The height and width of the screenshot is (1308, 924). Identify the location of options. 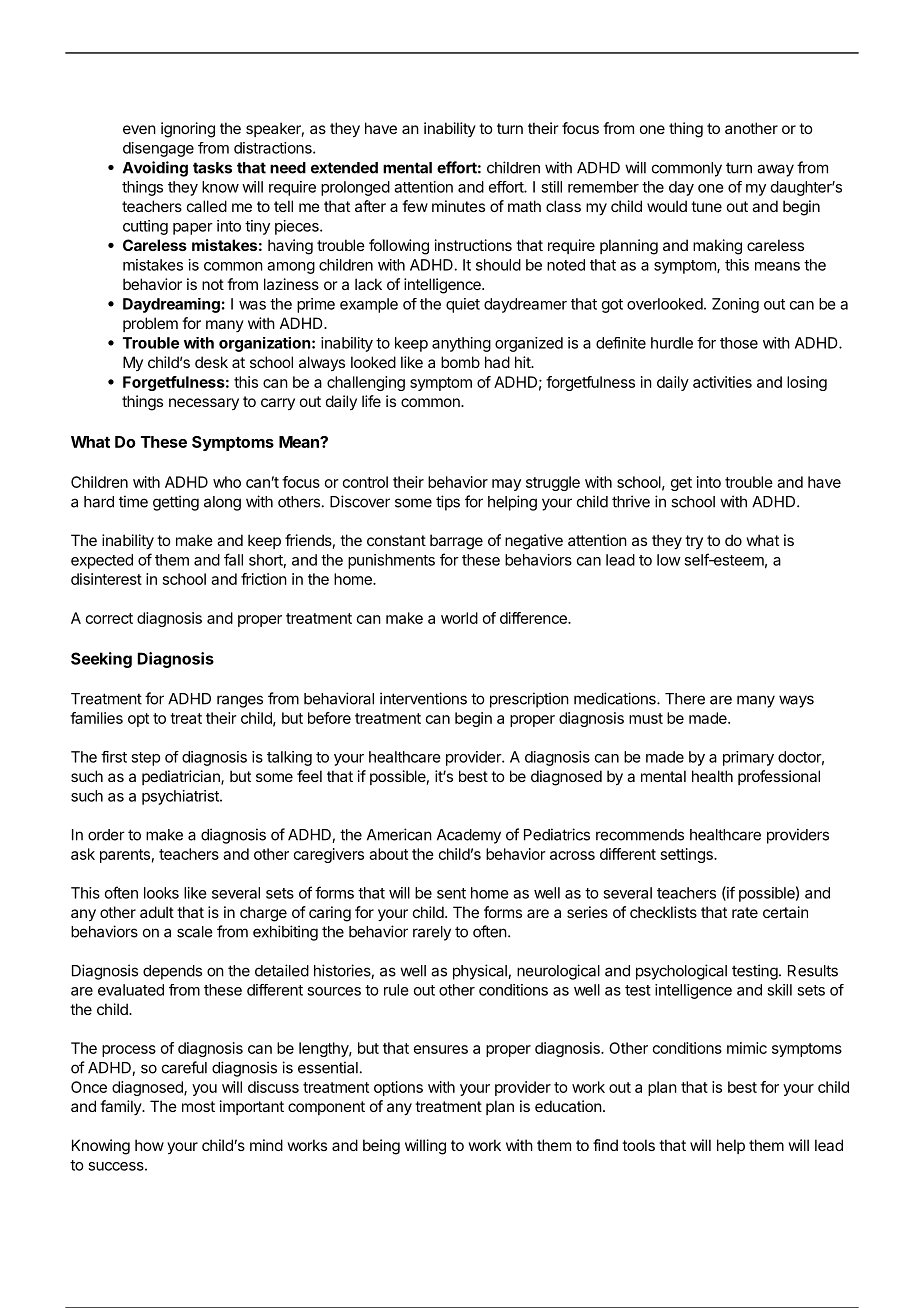
(398, 1088).
